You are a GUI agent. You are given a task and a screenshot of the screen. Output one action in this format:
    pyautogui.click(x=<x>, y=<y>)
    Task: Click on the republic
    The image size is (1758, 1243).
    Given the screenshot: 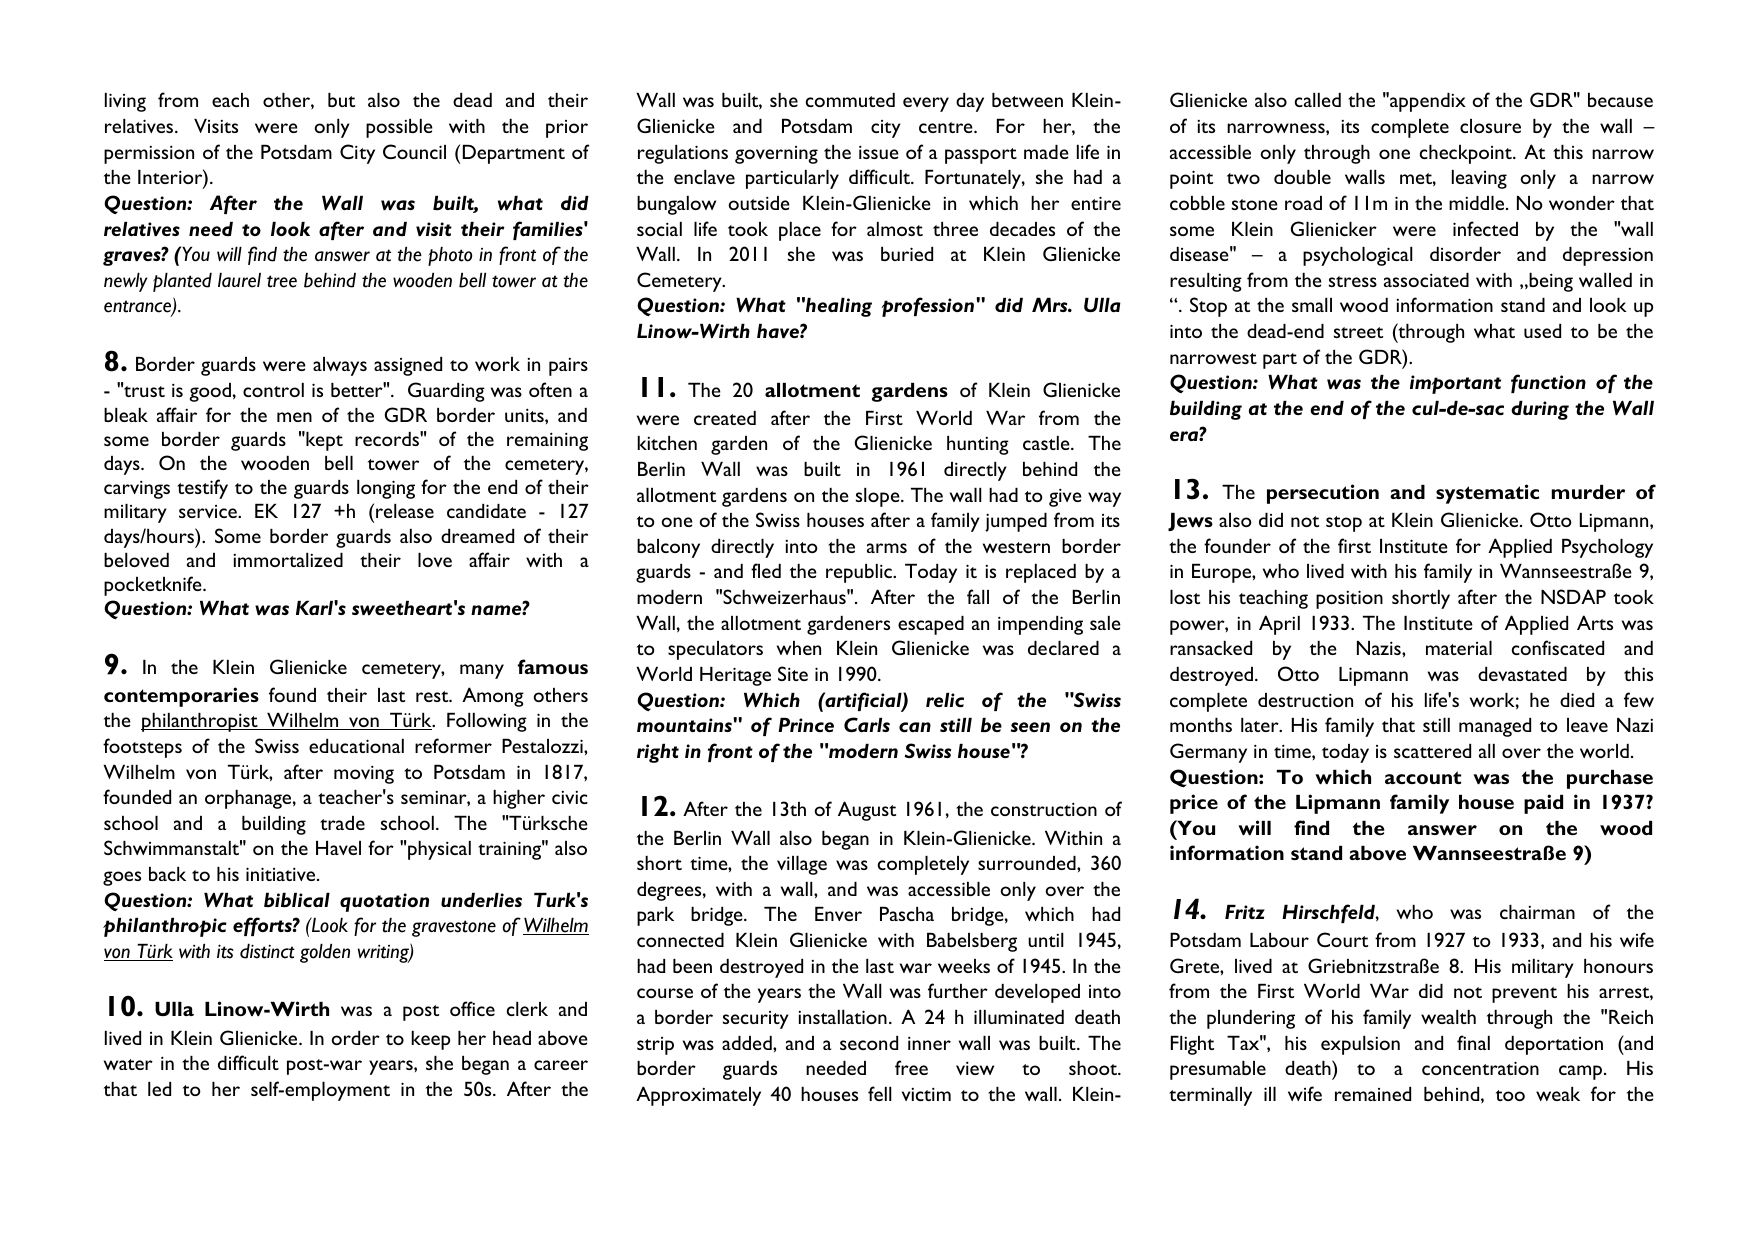 What is the action you would take?
    pyautogui.click(x=860, y=573)
